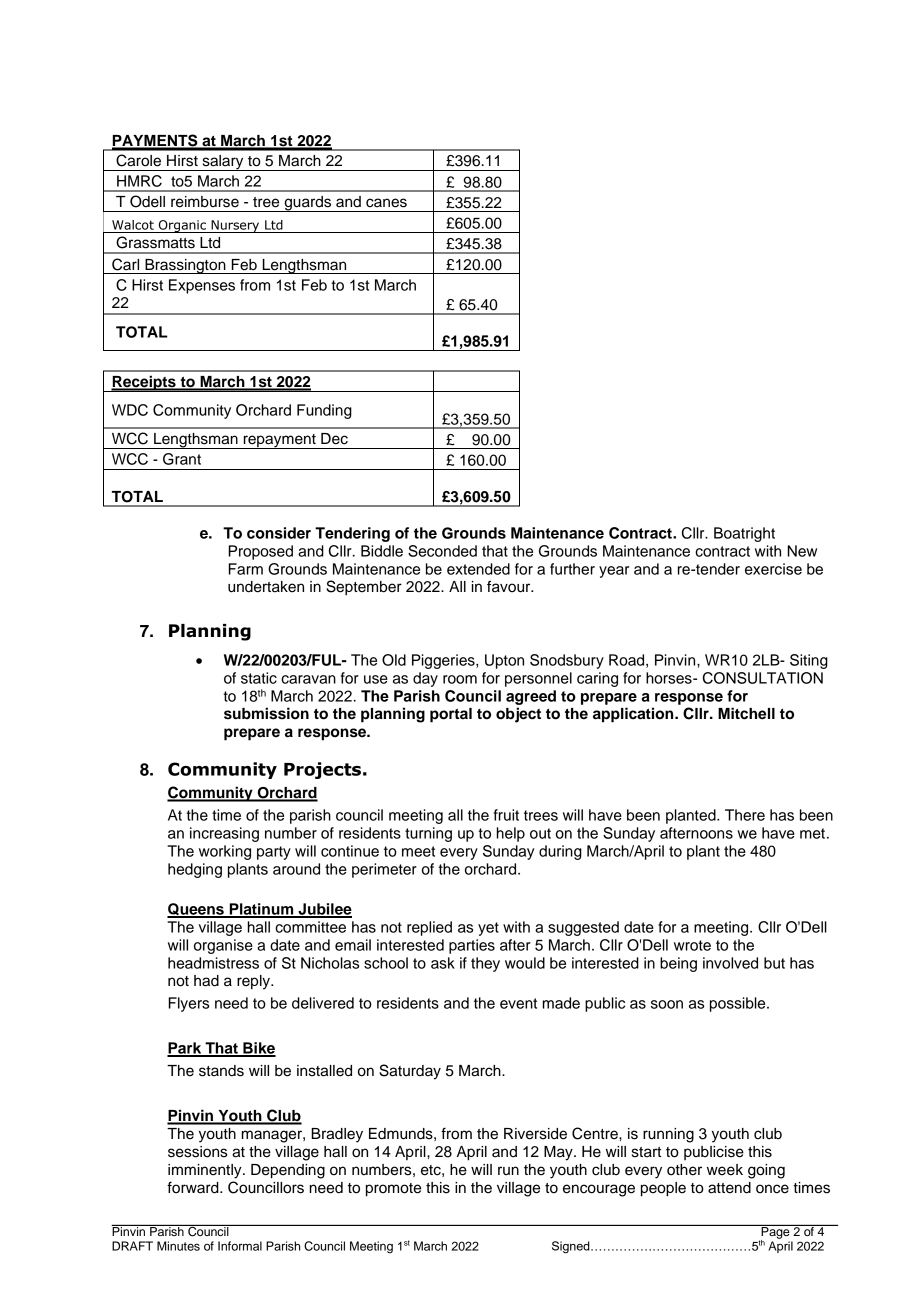 Image resolution: width=924 pixels, height=1308 pixels. I want to click on hedging, so click(195, 870).
